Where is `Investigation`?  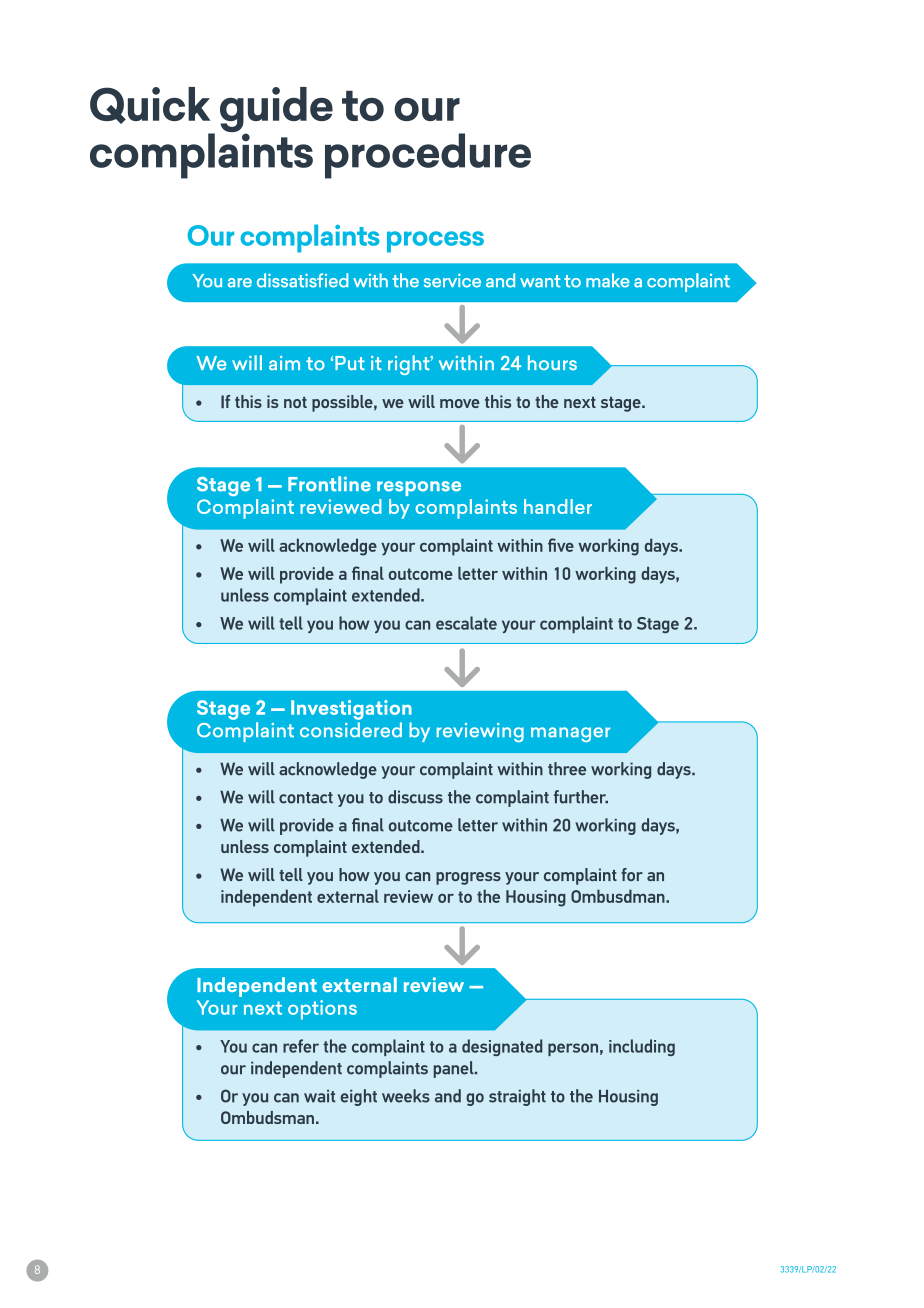 Investigation is located at coordinates (351, 710).
